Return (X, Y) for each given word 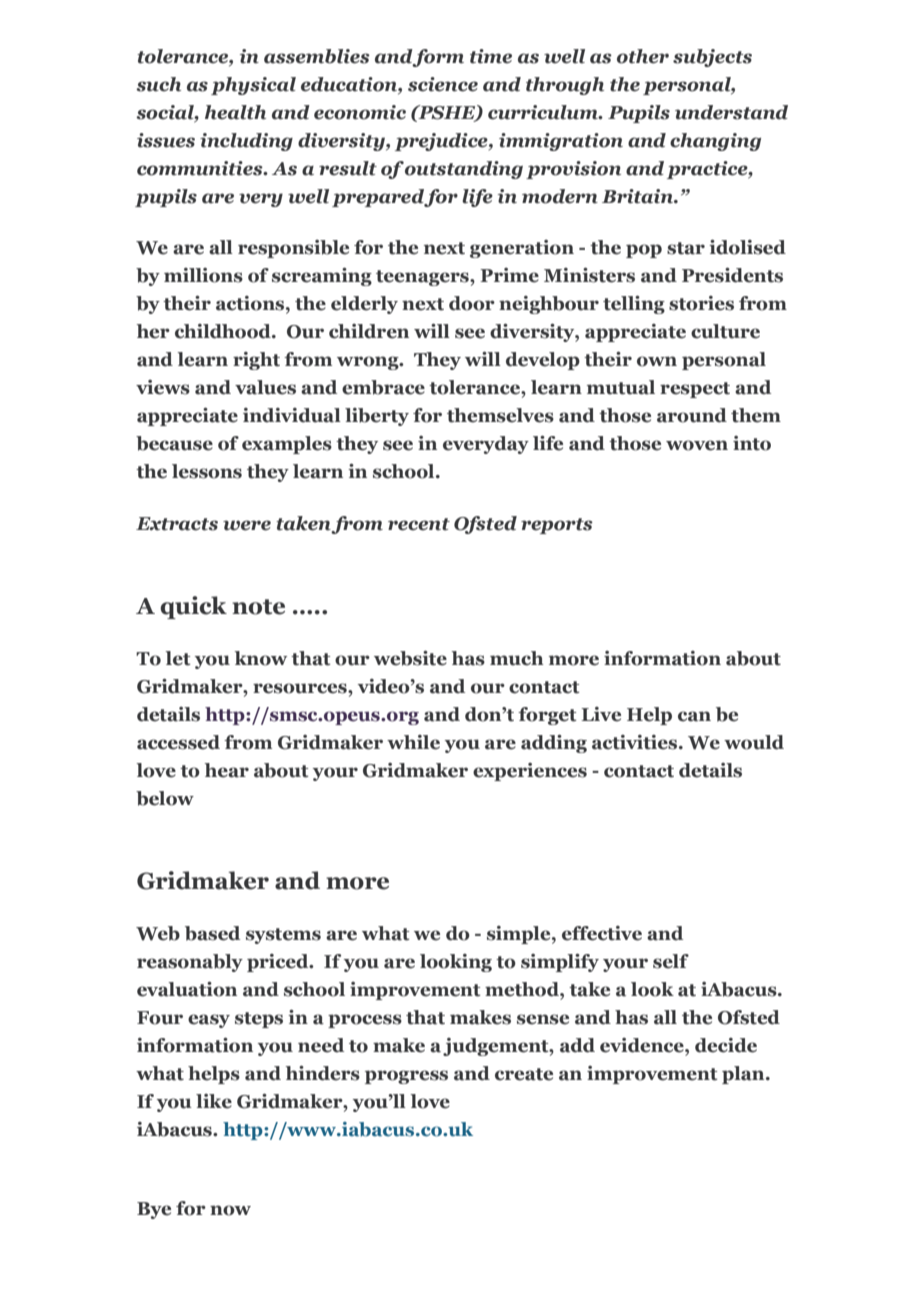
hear (226, 770)
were (247, 525)
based (212, 933)
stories (701, 303)
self (671, 961)
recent (419, 524)
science (443, 84)
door (472, 303)
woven (697, 445)
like (214, 1101)
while (413, 742)
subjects (712, 58)
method (523, 989)
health (235, 112)
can (694, 716)
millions (203, 275)
